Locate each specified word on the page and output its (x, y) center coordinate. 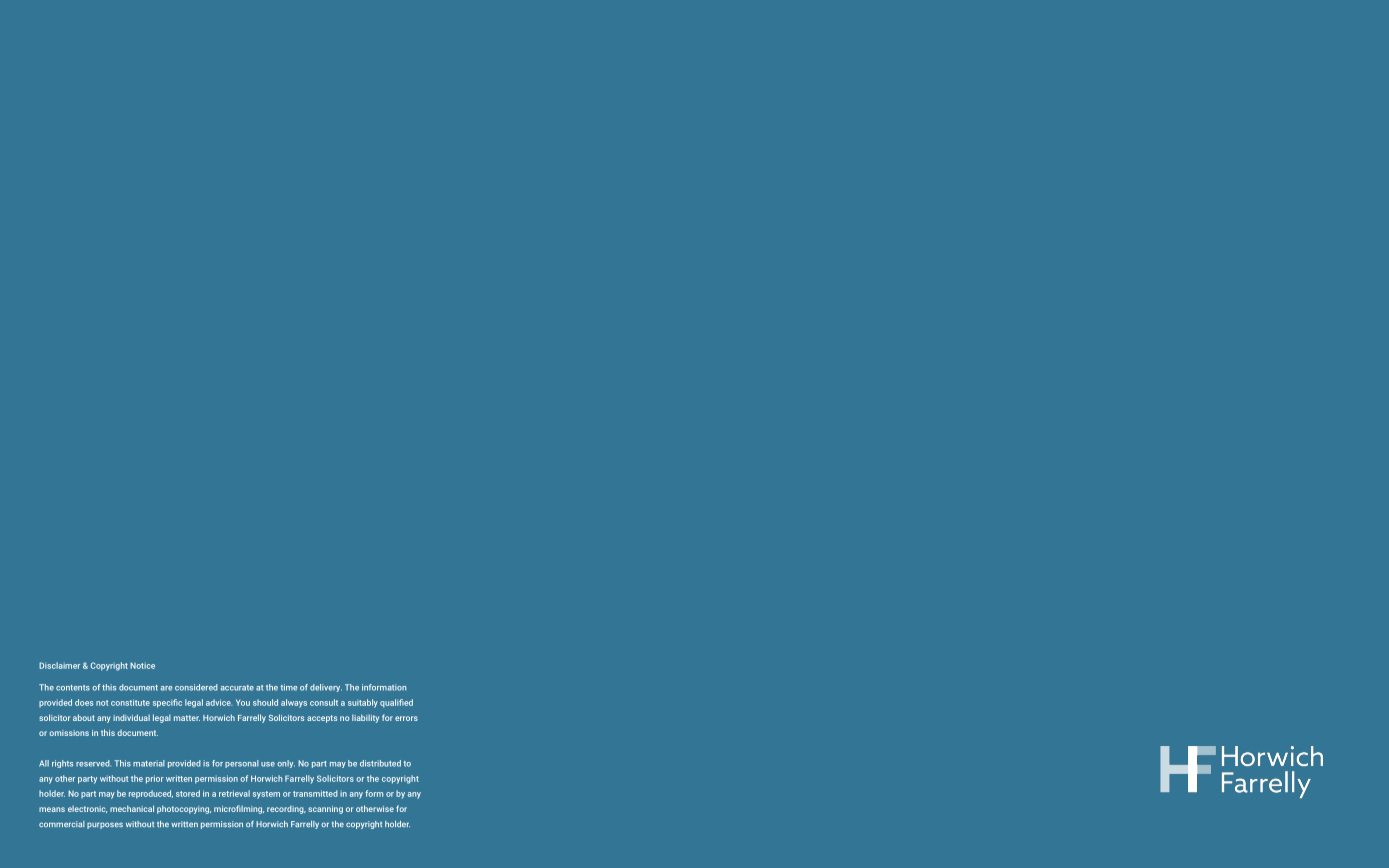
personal (242, 764)
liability (365, 718)
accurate (237, 688)
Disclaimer (59, 665)
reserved (93, 763)
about (84, 717)
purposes (105, 825)
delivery (326, 688)
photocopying (184, 809)
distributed (380, 763)
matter (187, 718)
